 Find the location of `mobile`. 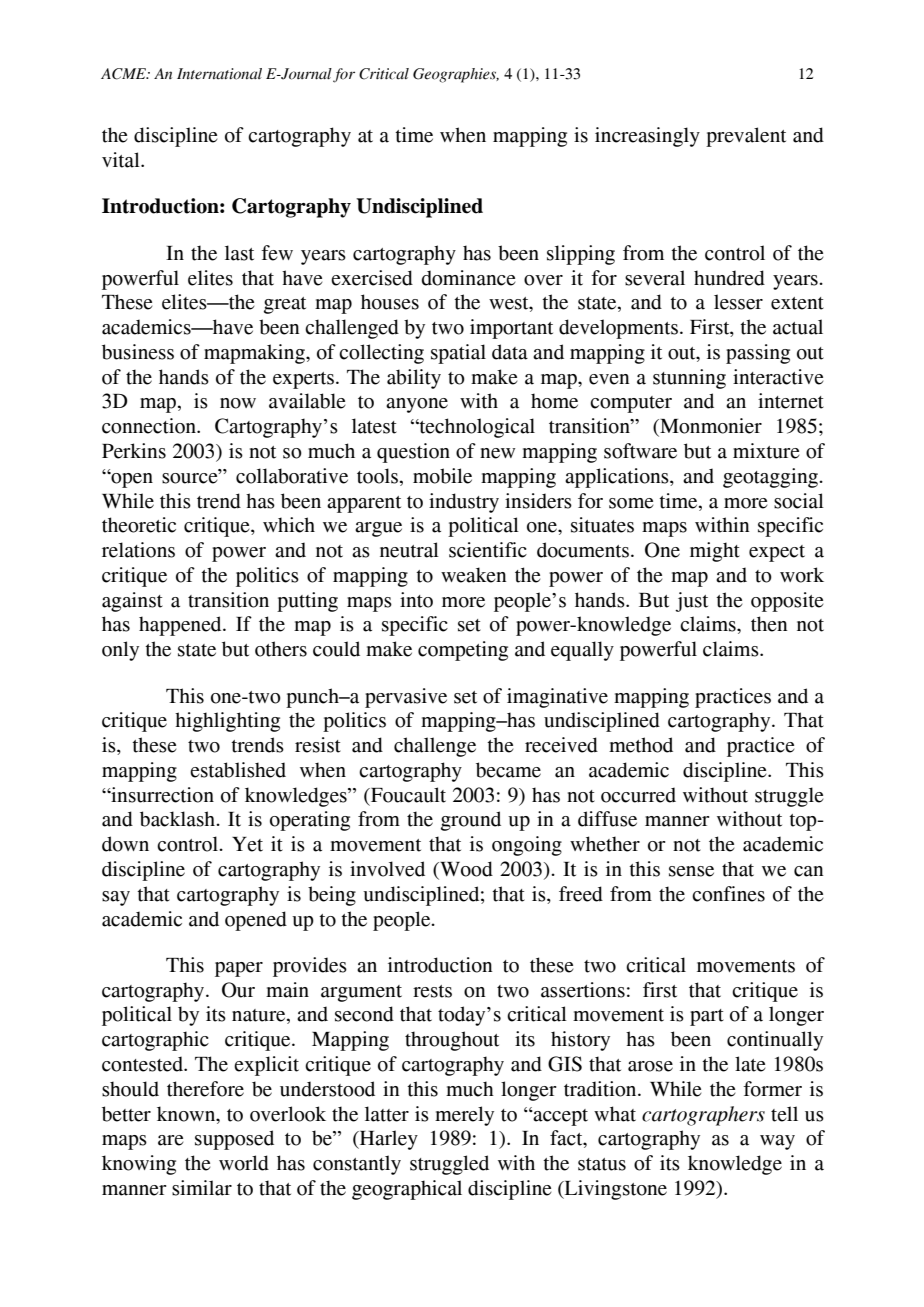

mobile is located at coordinates (442, 476).
